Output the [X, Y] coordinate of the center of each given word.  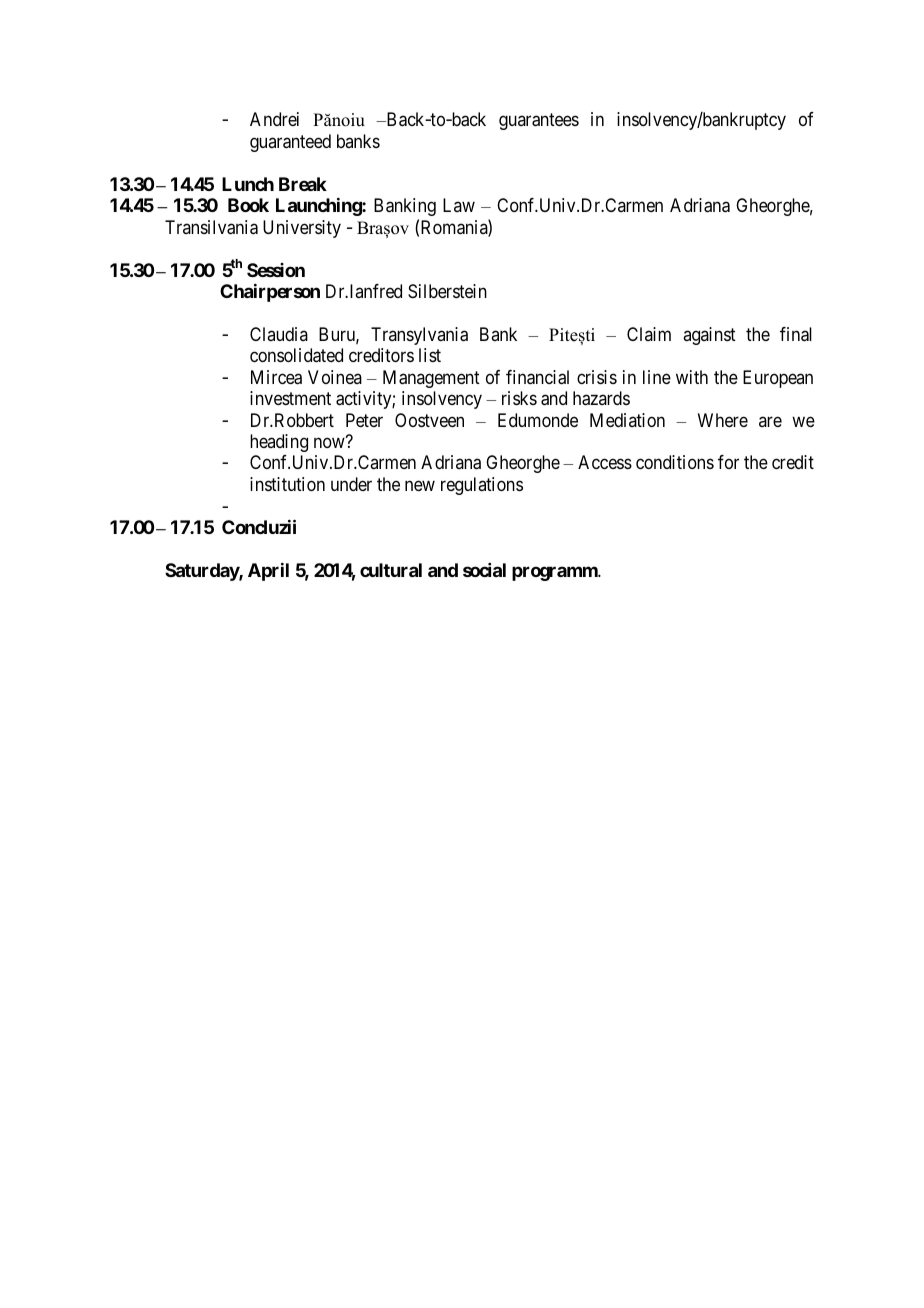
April [268, 572]
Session [276, 270]
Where [723, 420]
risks [519, 398]
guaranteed [290, 143]
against [709, 336]
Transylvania [419, 336]
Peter [364, 420]
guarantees [539, 122]
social [484, 570]
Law [459, 205]
